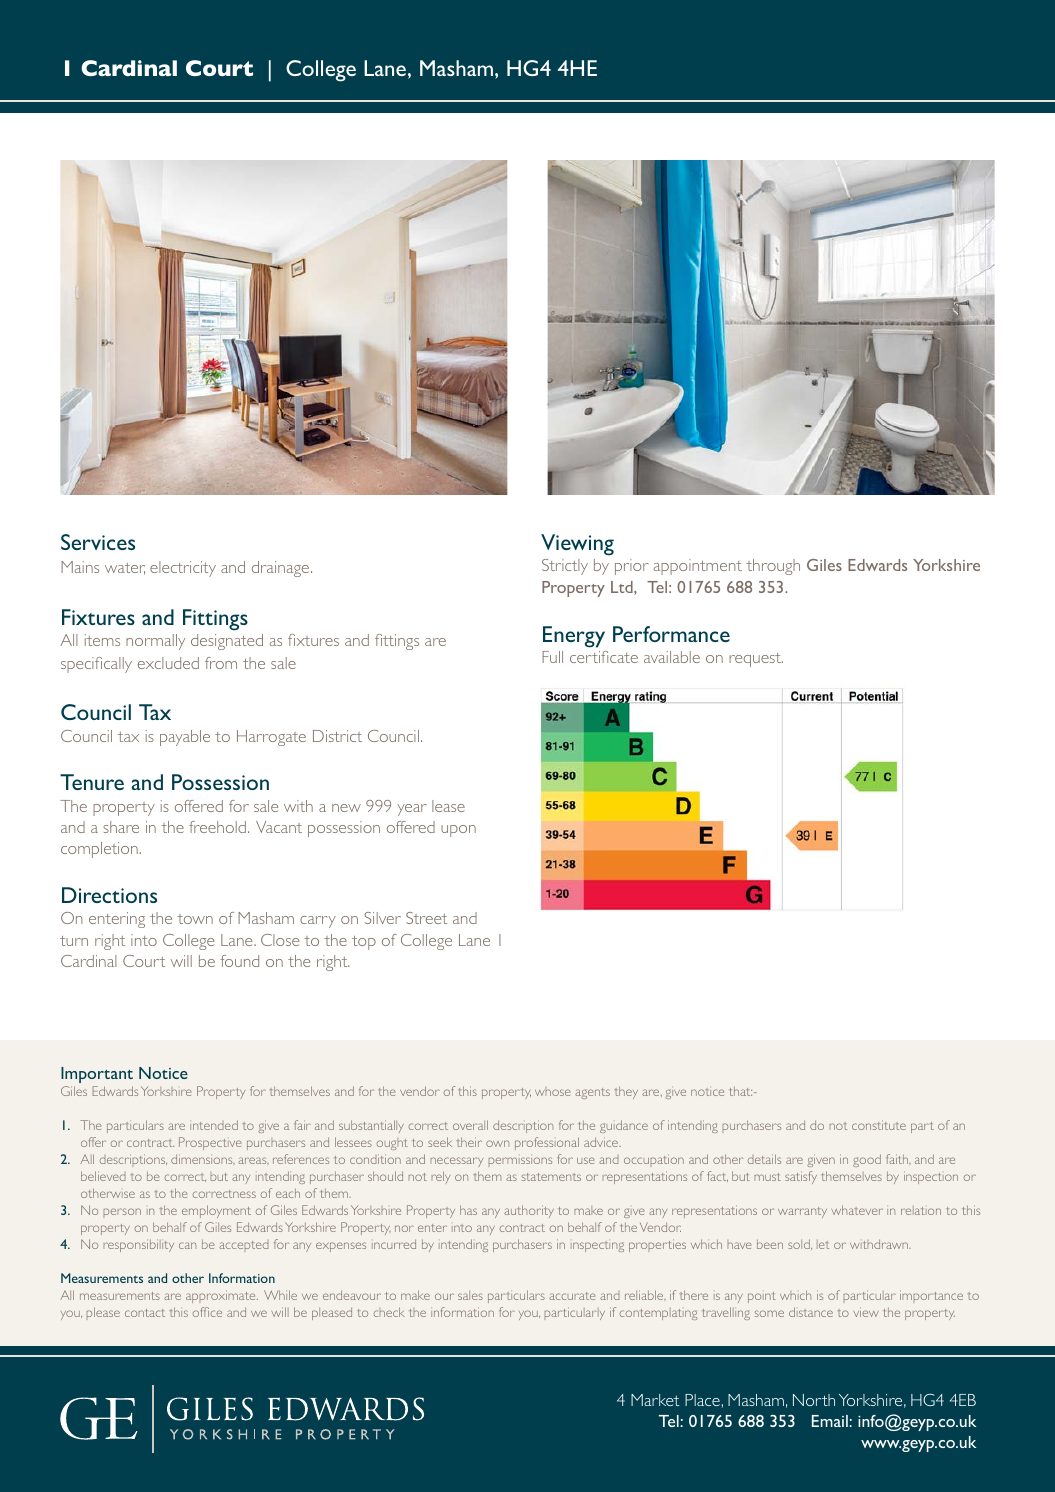  Describe the element at coordinates (239, 961) in the page. I see `found` at that location.
